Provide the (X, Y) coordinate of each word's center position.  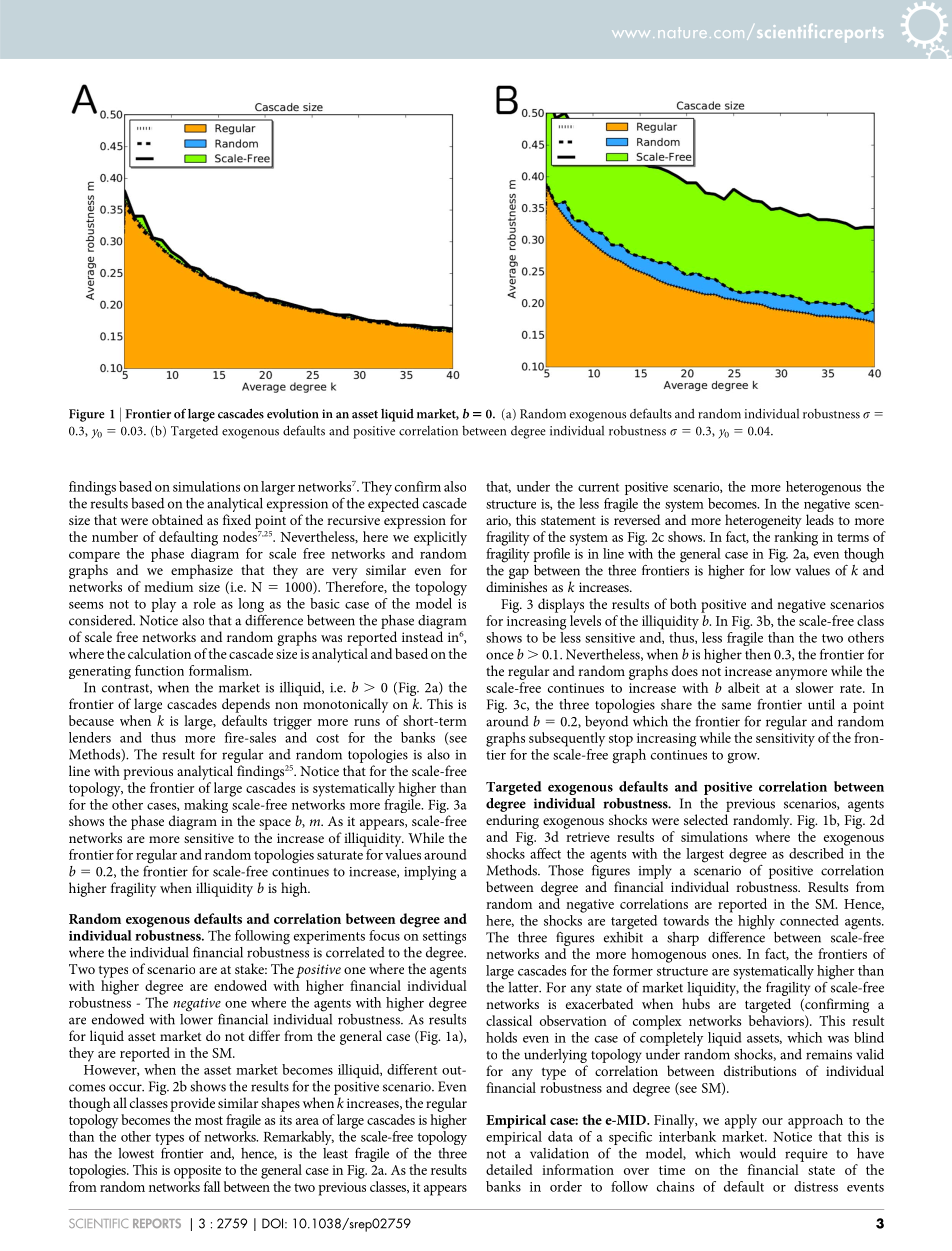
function (159, 670)
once (500, 656)
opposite (197, 1172)
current (598, 487)
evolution (293, 413)
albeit (744, 687)
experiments (329, 937)
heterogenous (823, 488)
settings (444, 938)
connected (809, 920)
